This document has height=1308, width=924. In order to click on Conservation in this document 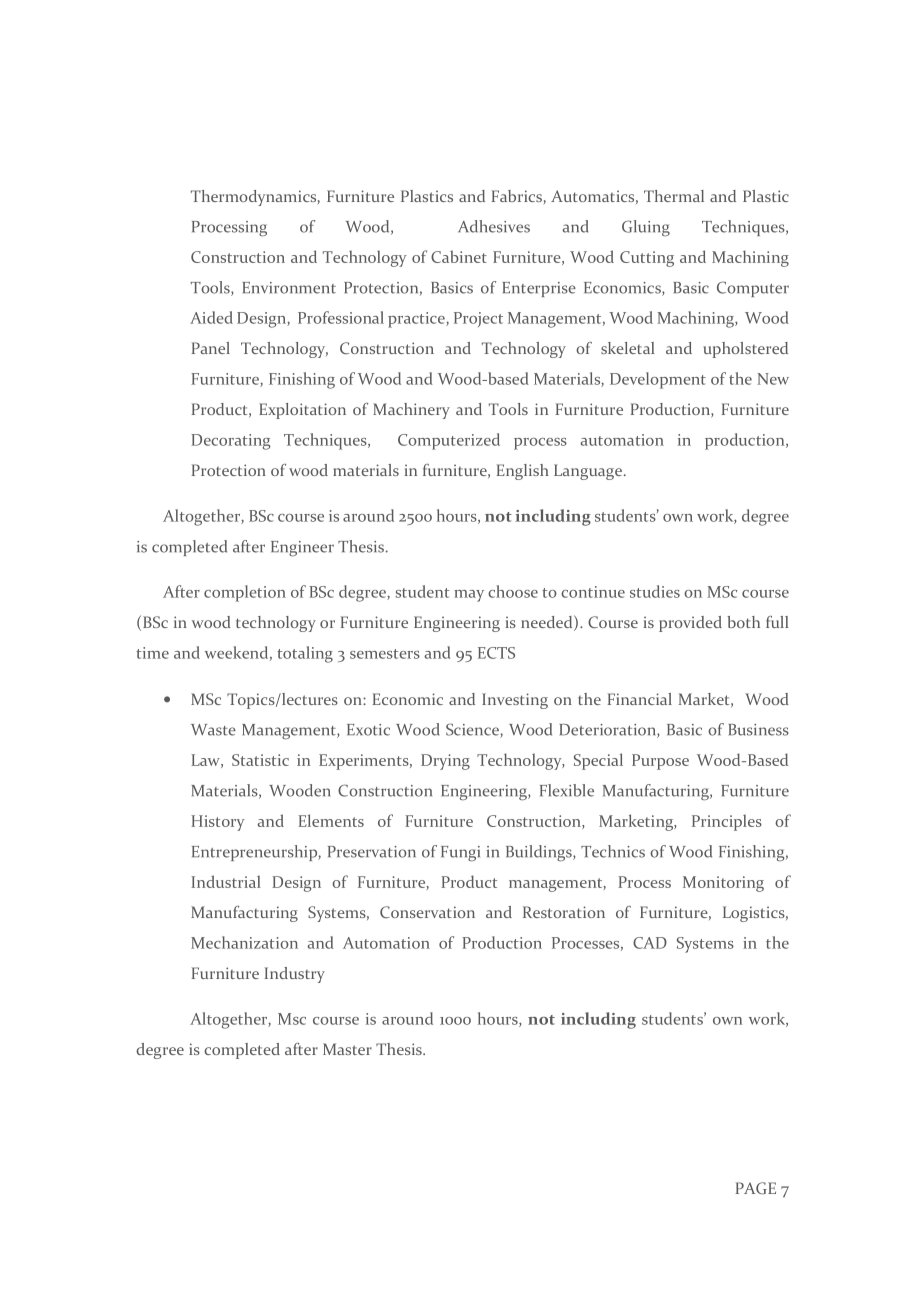, I will do `click(427, 912)`.
